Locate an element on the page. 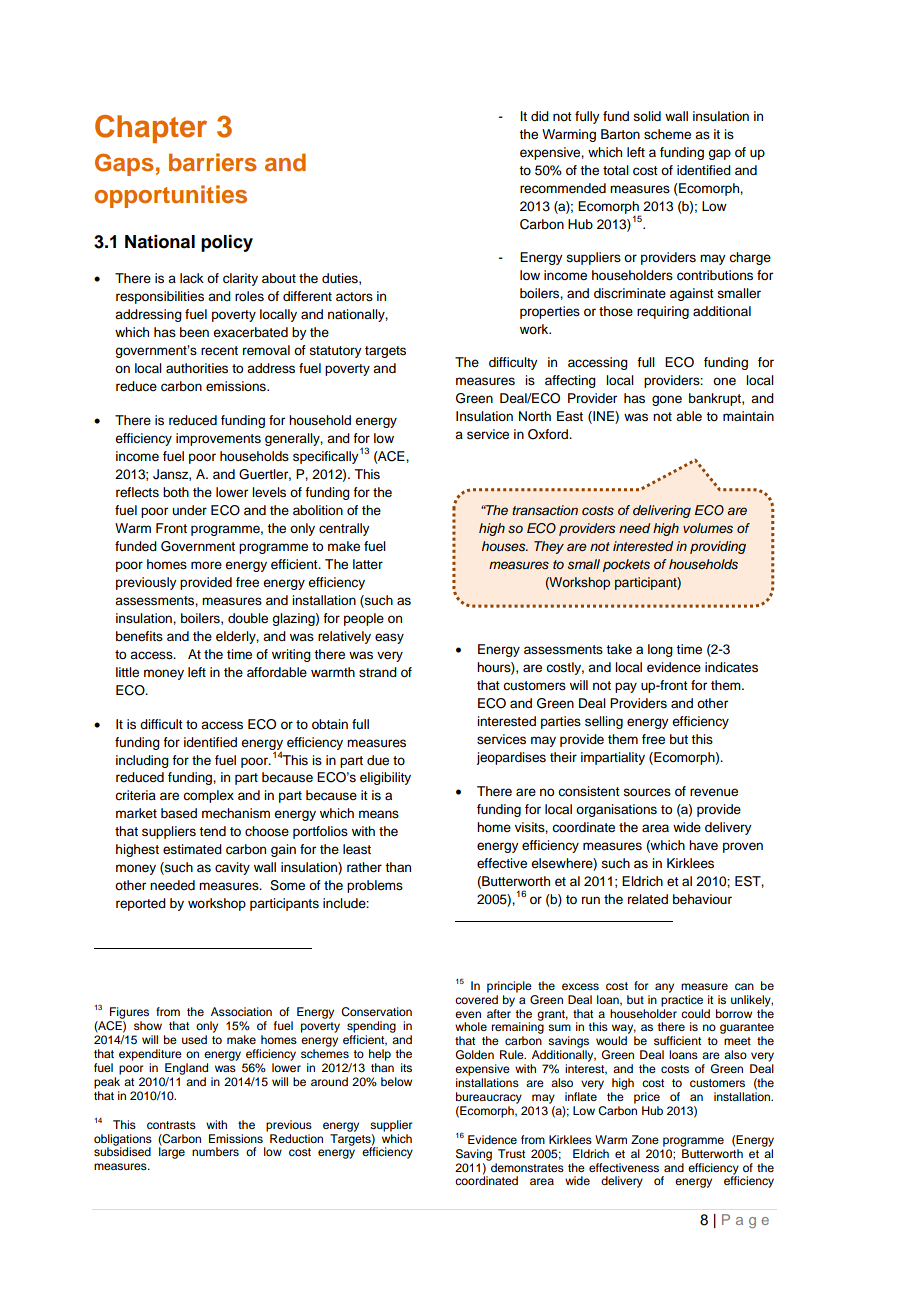 The height and width of the page is (1297, 924). did is located at coordinates (540, 116).
